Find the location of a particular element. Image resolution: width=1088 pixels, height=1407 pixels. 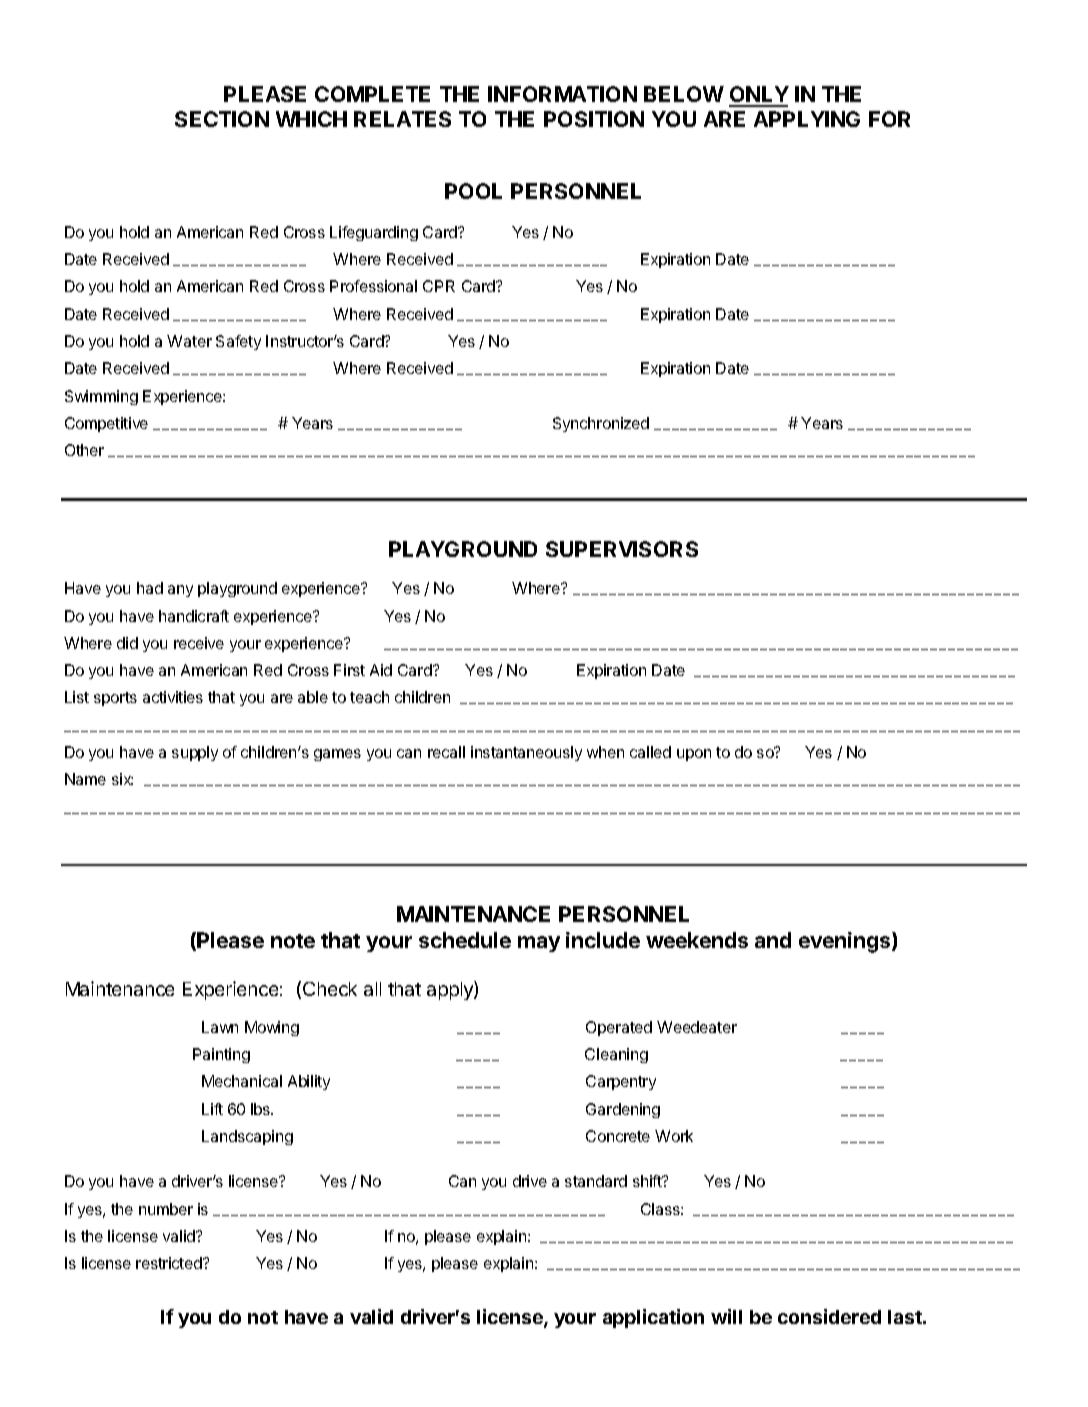

restricted is located at coordinates (170, 1263).
